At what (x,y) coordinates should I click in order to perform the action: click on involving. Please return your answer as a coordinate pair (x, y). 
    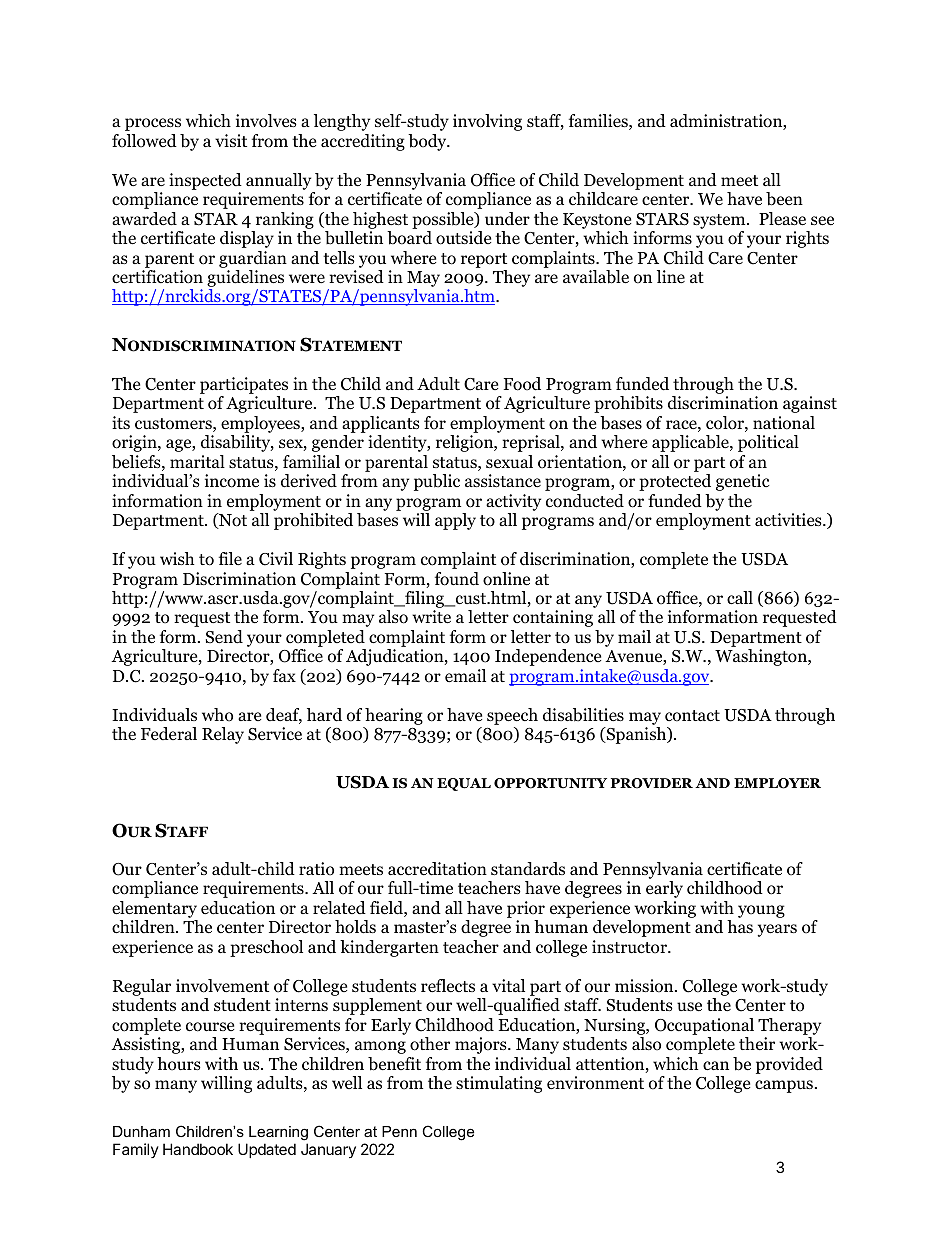
    Looking at the image, I should click on (487, 122).
